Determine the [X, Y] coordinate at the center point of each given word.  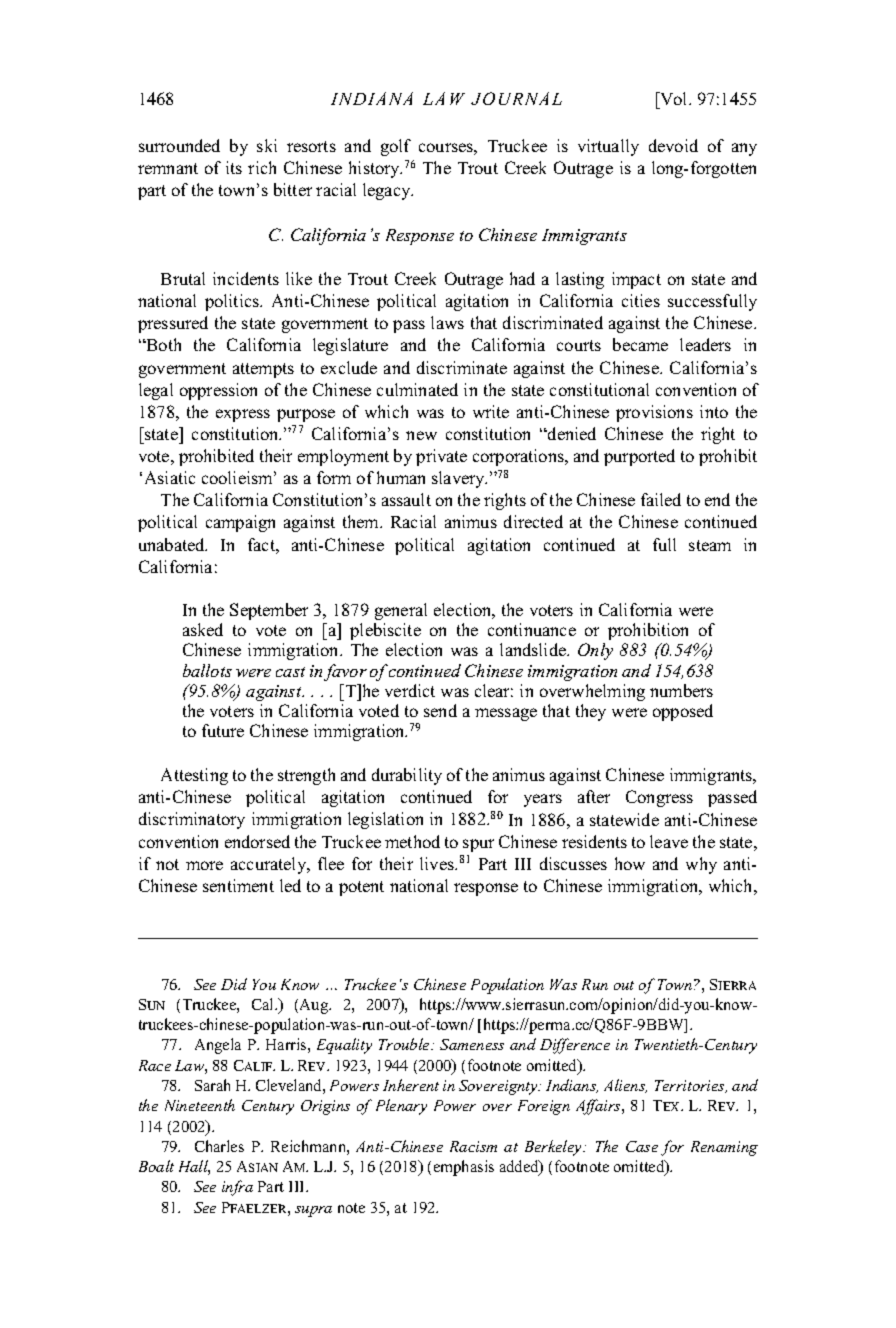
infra [237, 1188]
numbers [681, 690]
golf [396, 147]
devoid [673, 145]
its [234, 167]
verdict [410, 690]
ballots [207, 670]
